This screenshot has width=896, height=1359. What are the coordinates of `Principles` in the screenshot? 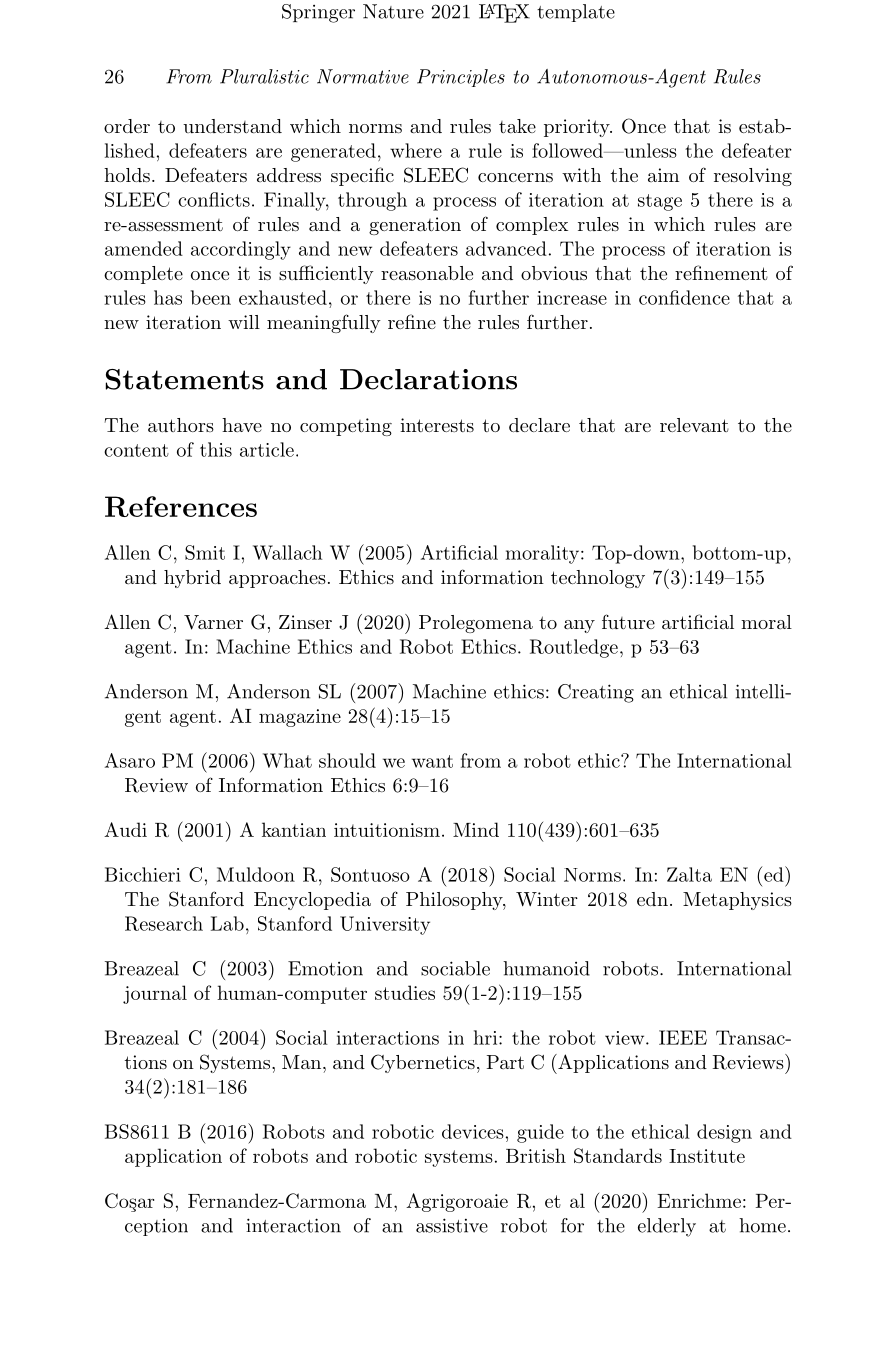 It's located at (461, 78).
